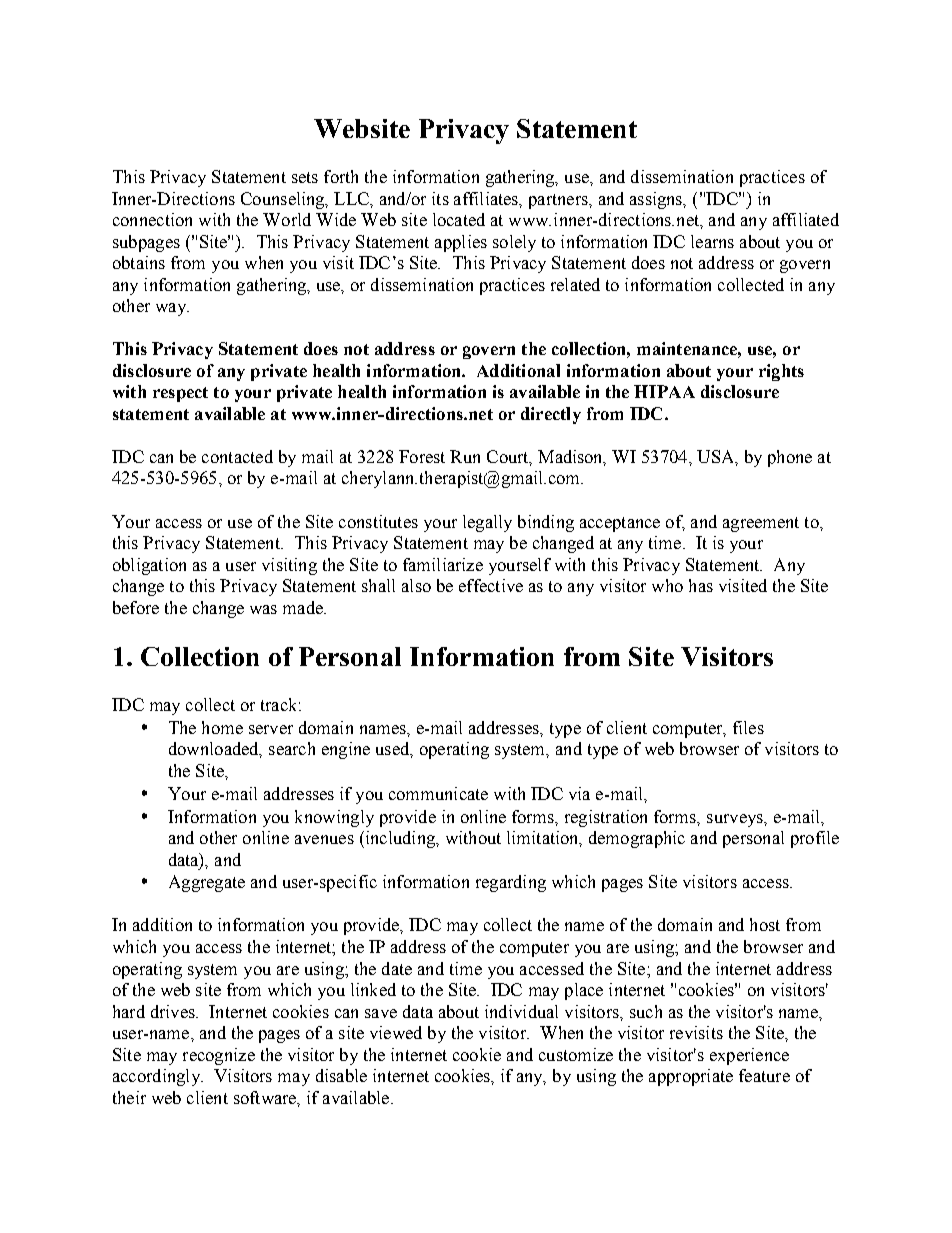 This screenshot has width=952, height=1233. What do you see at coordinates (761, 524) in the screenshot?
I see `agreement` at bounding box center [761, 524].
